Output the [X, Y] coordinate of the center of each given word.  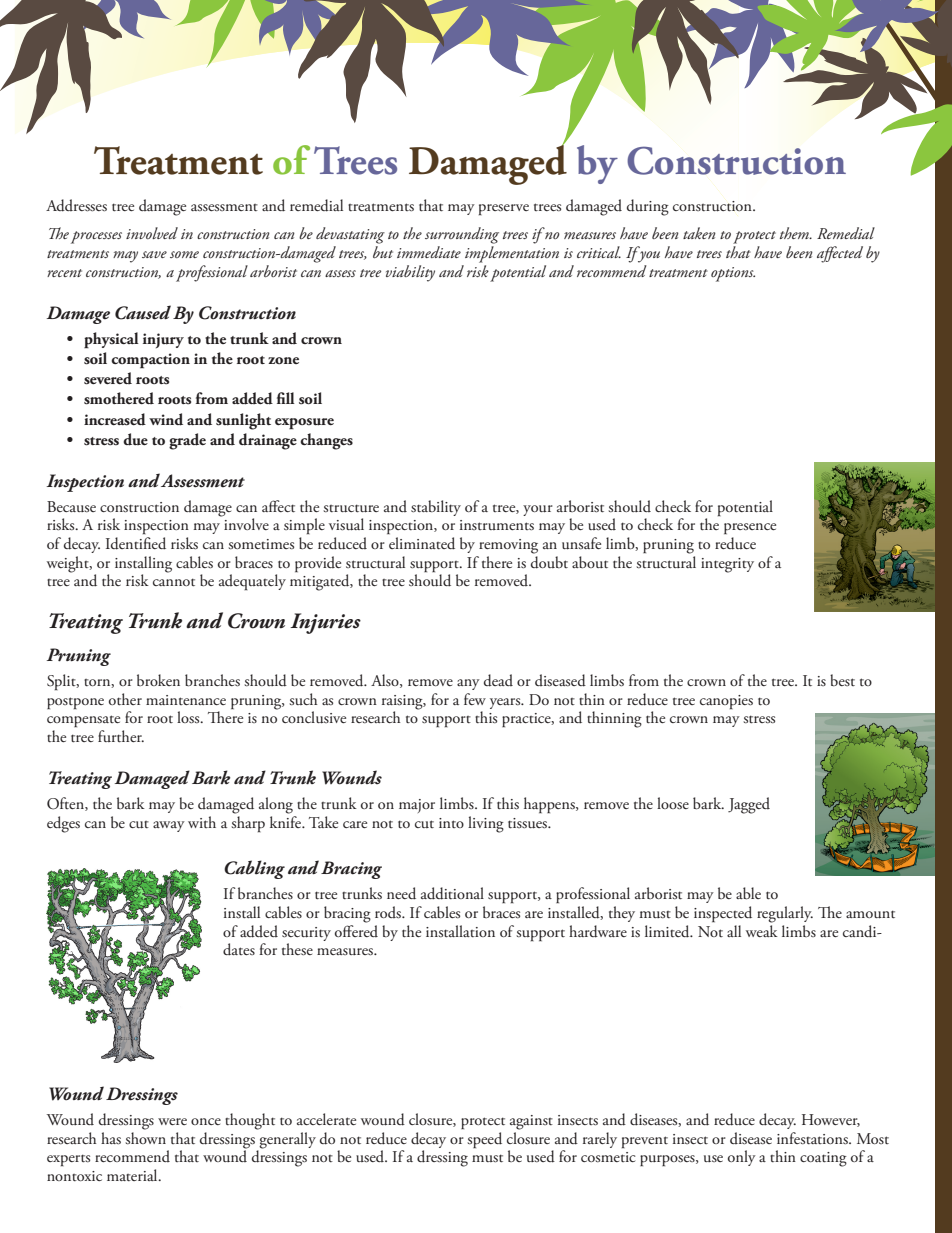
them [795, 233]
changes [326, 441]
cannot [174, 582]
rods [389, 912]
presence [750, 528]
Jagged [749, 805]
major [417, 806]
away [169, 826]
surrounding [462, 235]
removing [508, 546]
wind [166, 419]
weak [762, 931]
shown [145, 1138]
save [154, 254]
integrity [727, 565]
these [297, 949]
